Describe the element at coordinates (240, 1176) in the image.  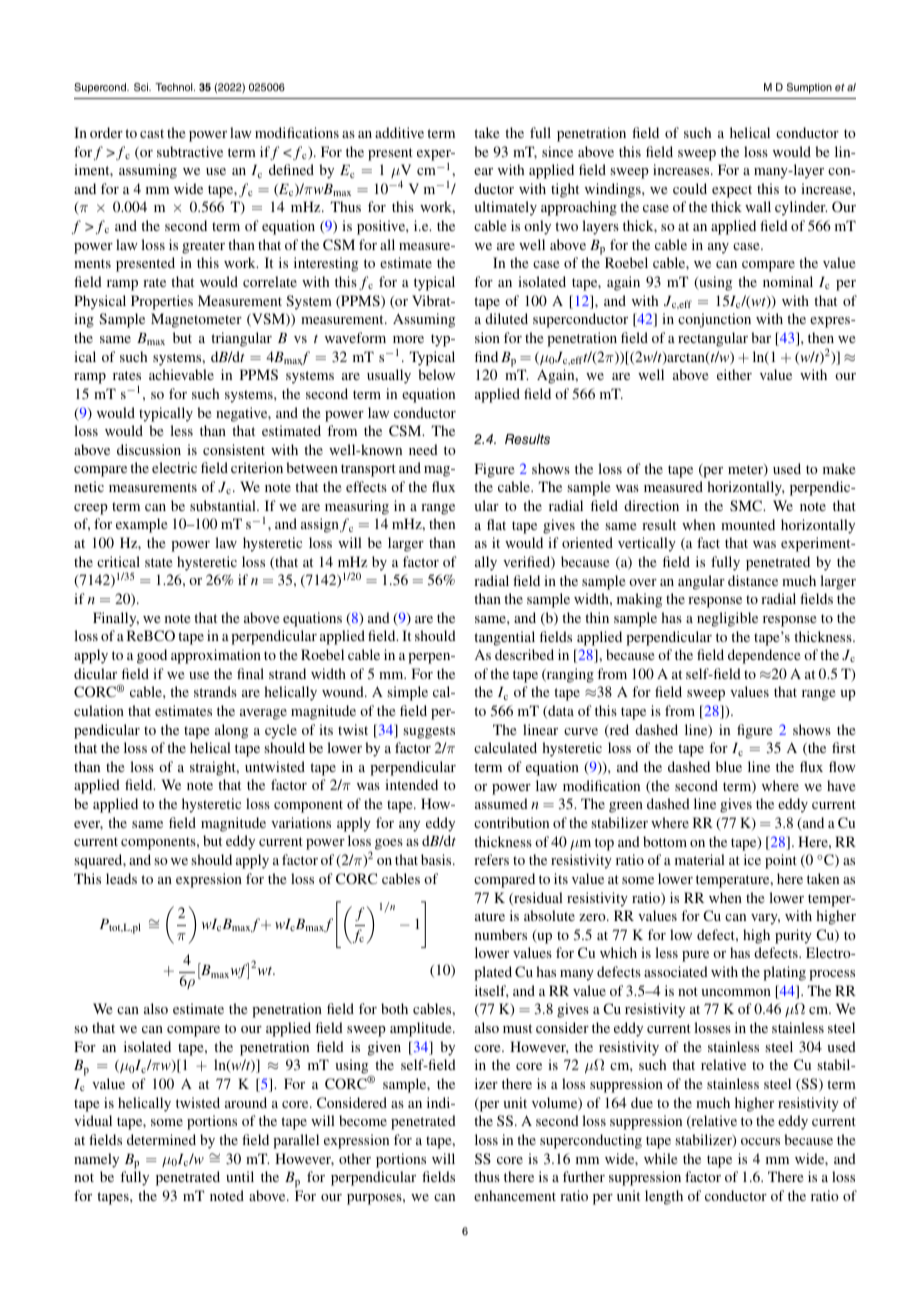
I see `until` at that location.
